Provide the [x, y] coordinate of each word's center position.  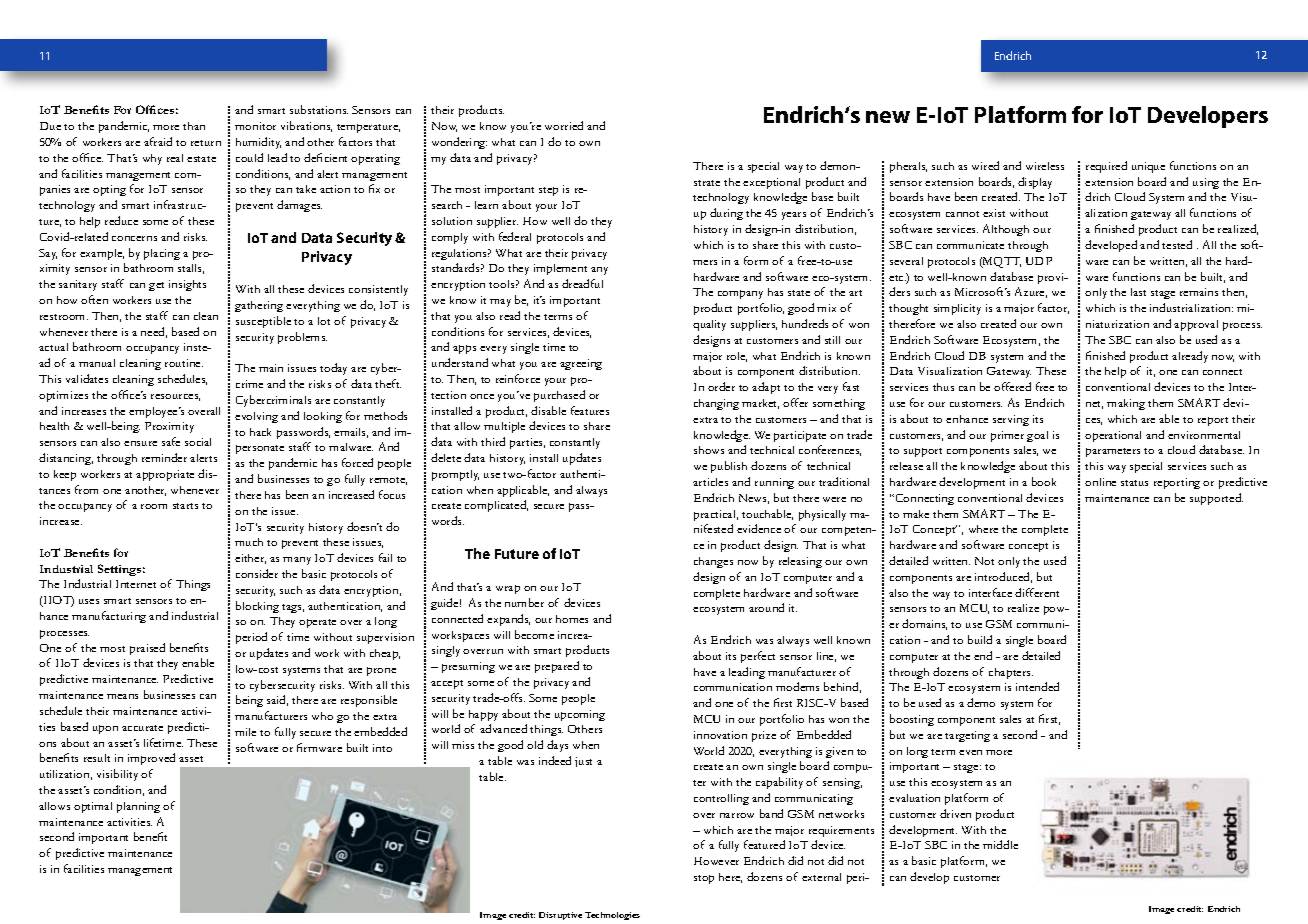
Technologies [612, 916]
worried [564, 125]
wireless [1045, 166]
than [194, 126]
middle [1000, 844]
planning [138, 807]
